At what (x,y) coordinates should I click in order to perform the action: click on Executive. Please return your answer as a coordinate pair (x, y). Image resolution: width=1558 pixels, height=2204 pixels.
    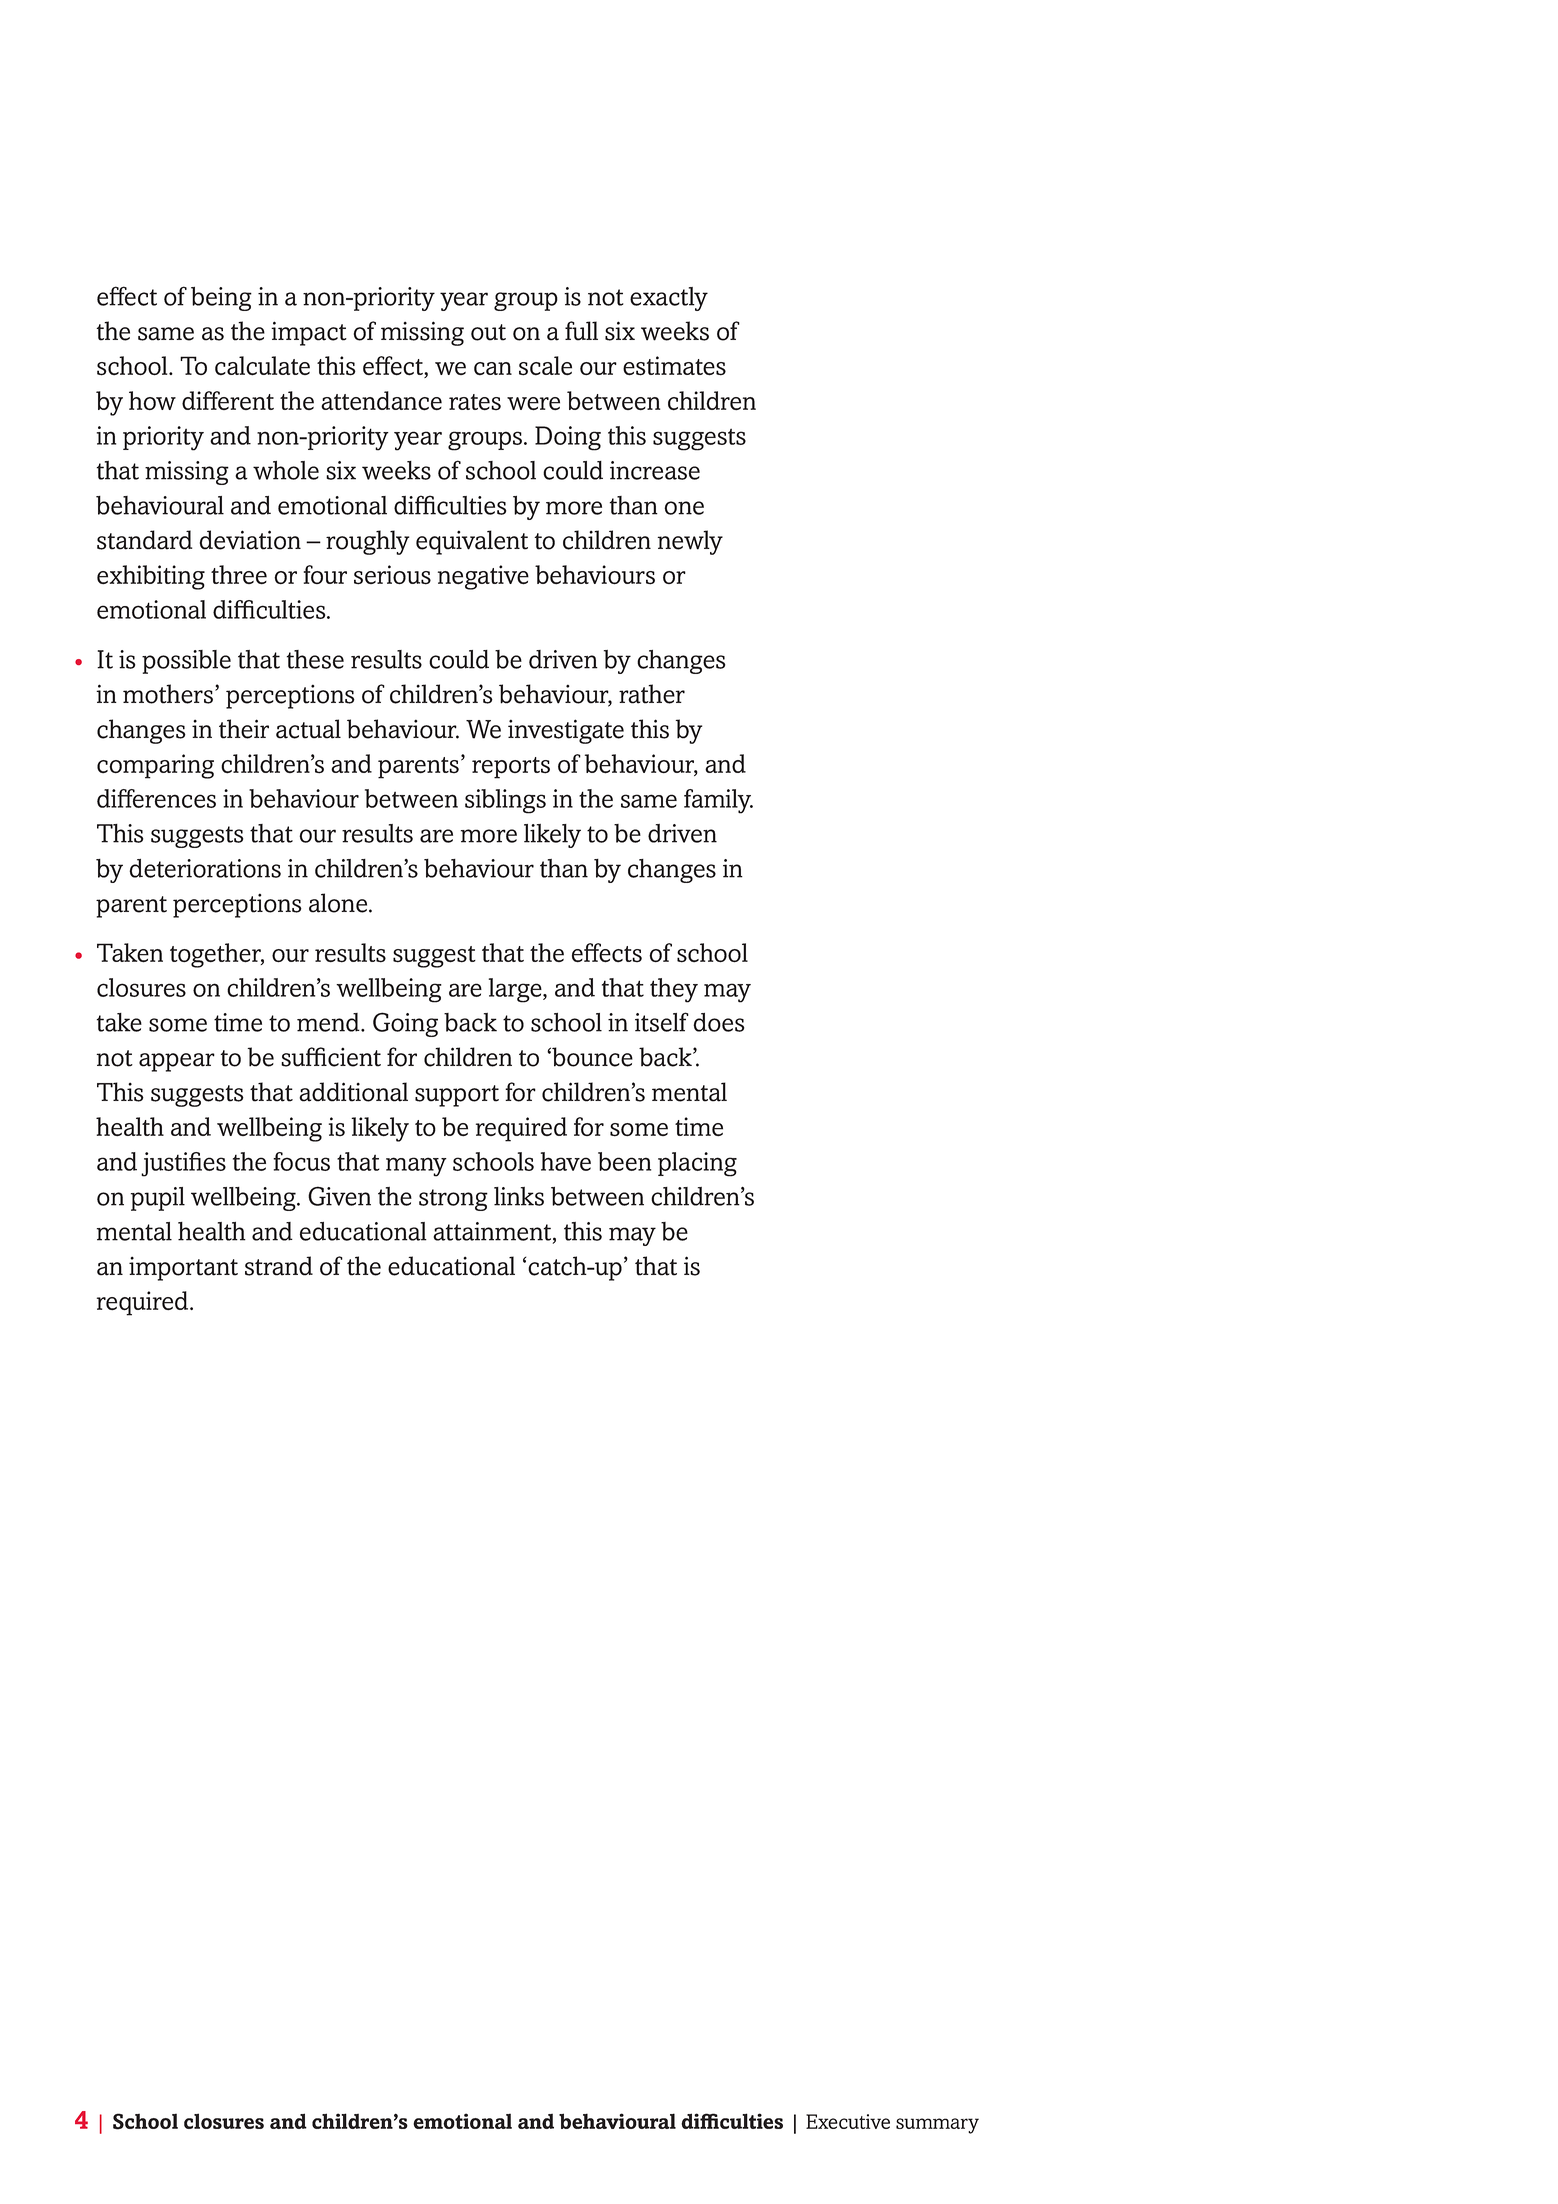
    Looking at the image, I should click on (848, 2121).
